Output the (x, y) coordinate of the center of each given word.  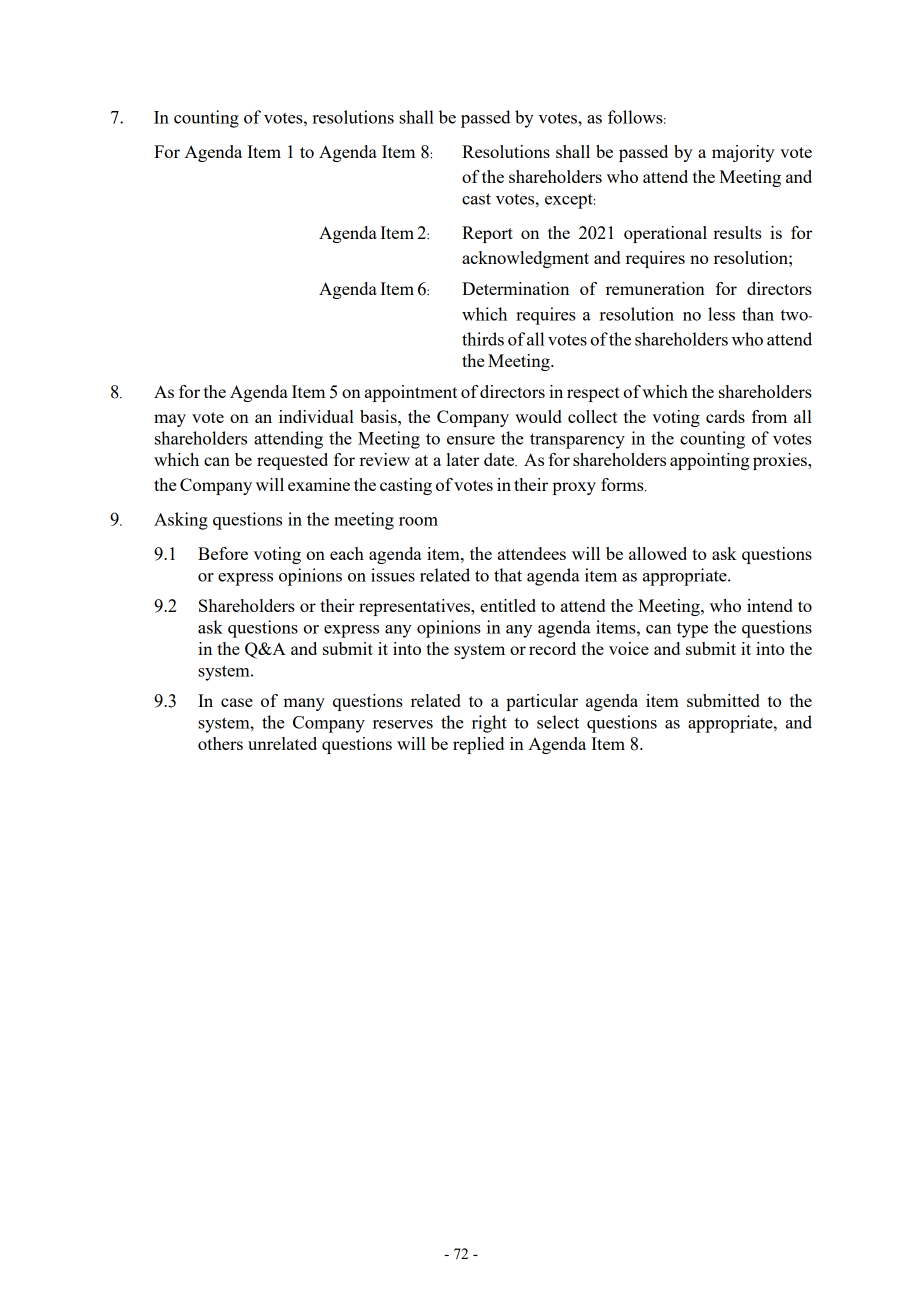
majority (743, 153)
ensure (471, 440)
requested (292, 461)
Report (487, 234)
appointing (710, 461)
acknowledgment (525, 259)
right (489, 724)
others (220, 743)
